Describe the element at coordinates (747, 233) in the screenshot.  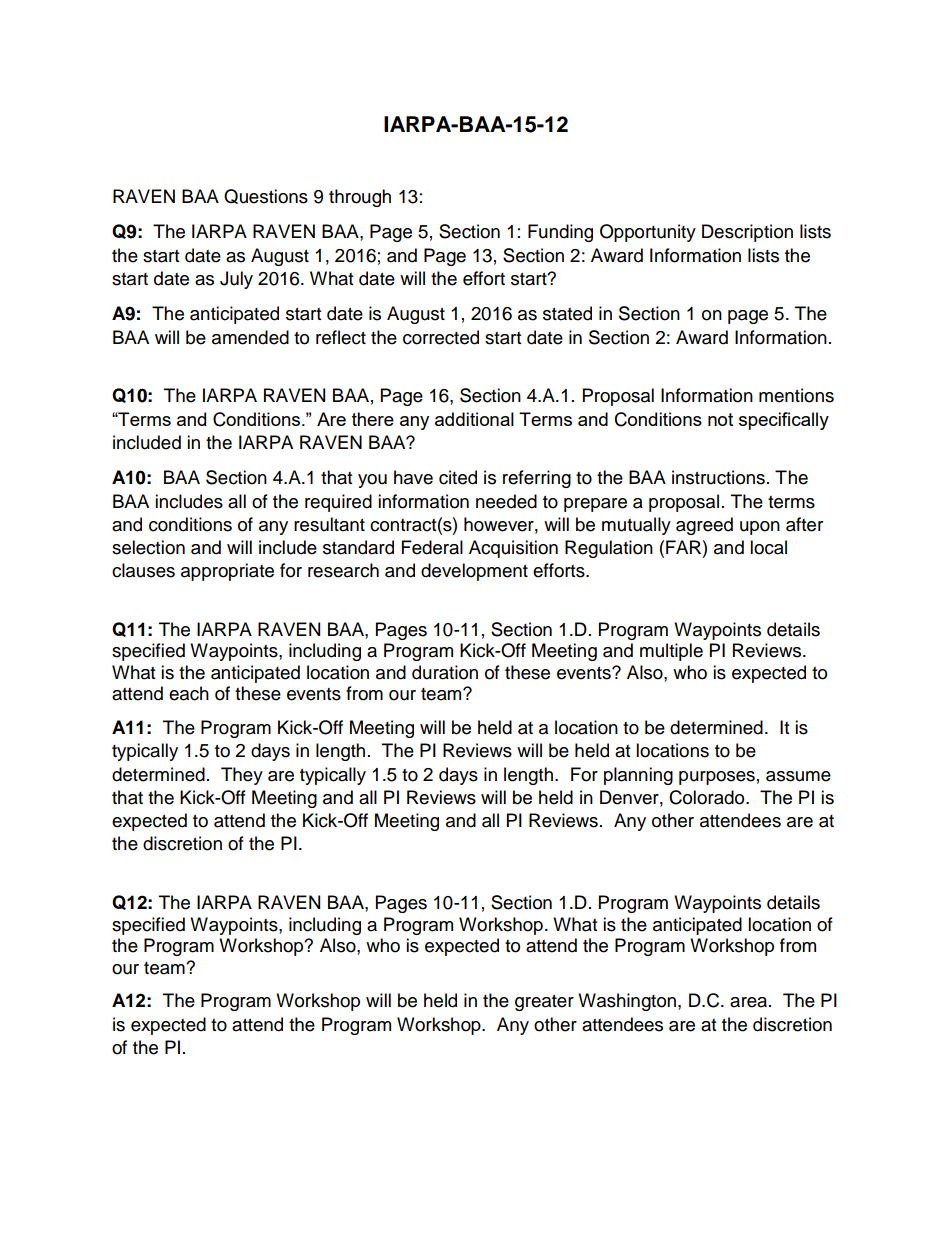
I see `Description` at that location.
